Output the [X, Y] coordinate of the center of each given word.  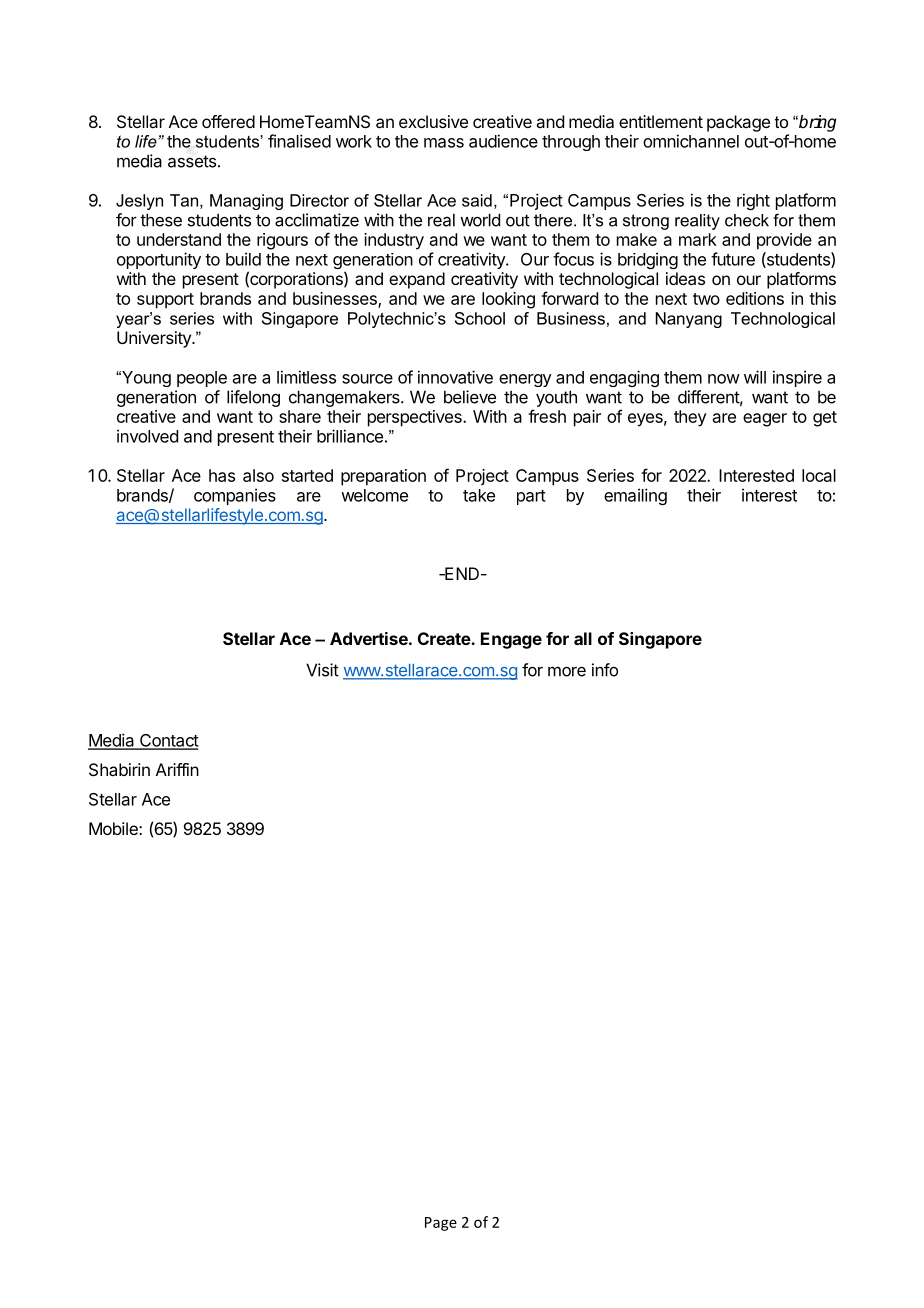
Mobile [114, 828]
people [202, 379]
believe [470, 397]
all [583, 638]
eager [765, 420]
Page [441, 1224]
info [605, 670]
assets [192, 161]
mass [444, 143]
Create [445, 638]
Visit [322, 670]
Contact [168, 741]
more [567, 671]
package [738, 123]
